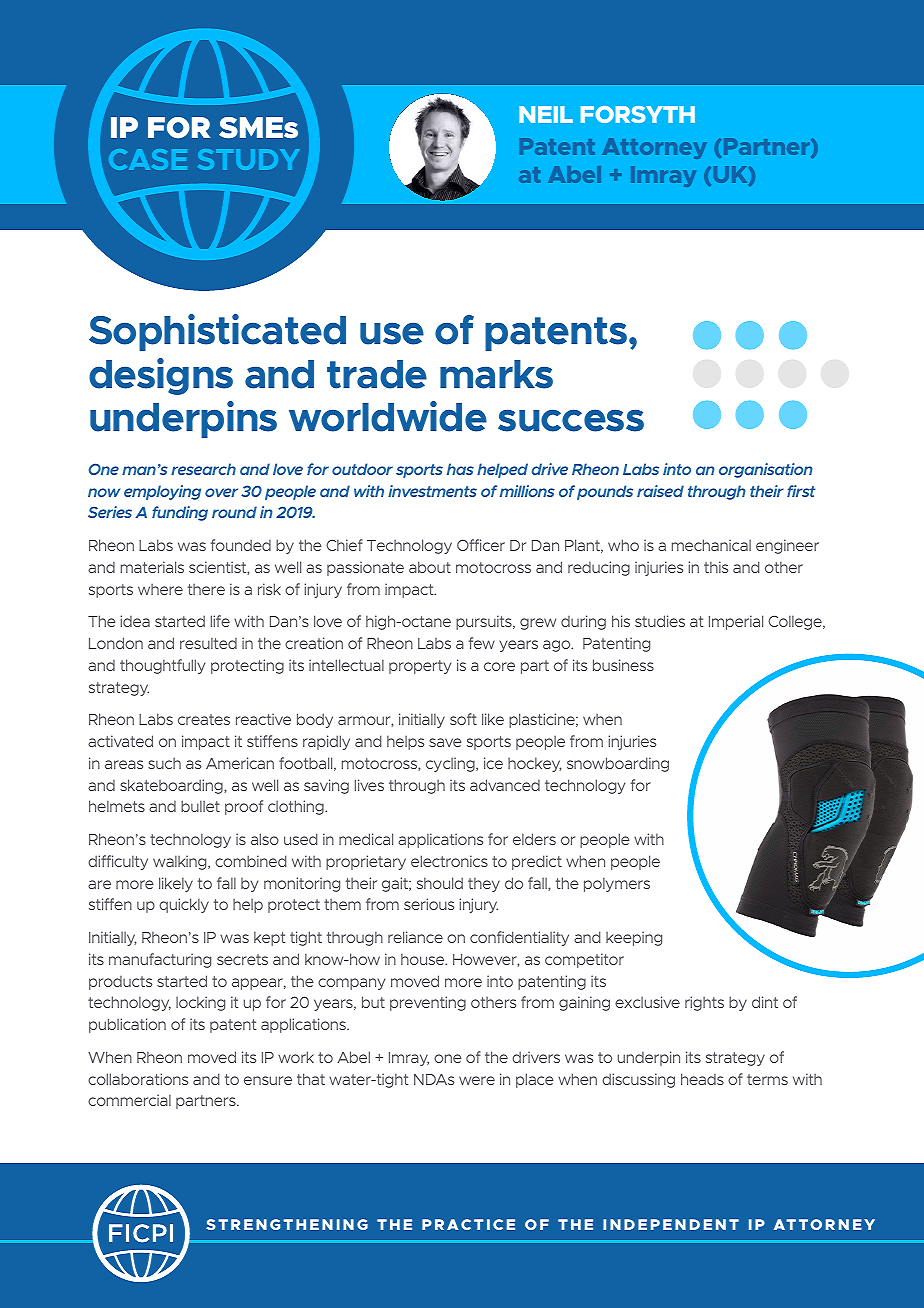  What do you see at coordinates (496, 374) in the screenshot?
I see `marks` at bounding box center [496, 374].
